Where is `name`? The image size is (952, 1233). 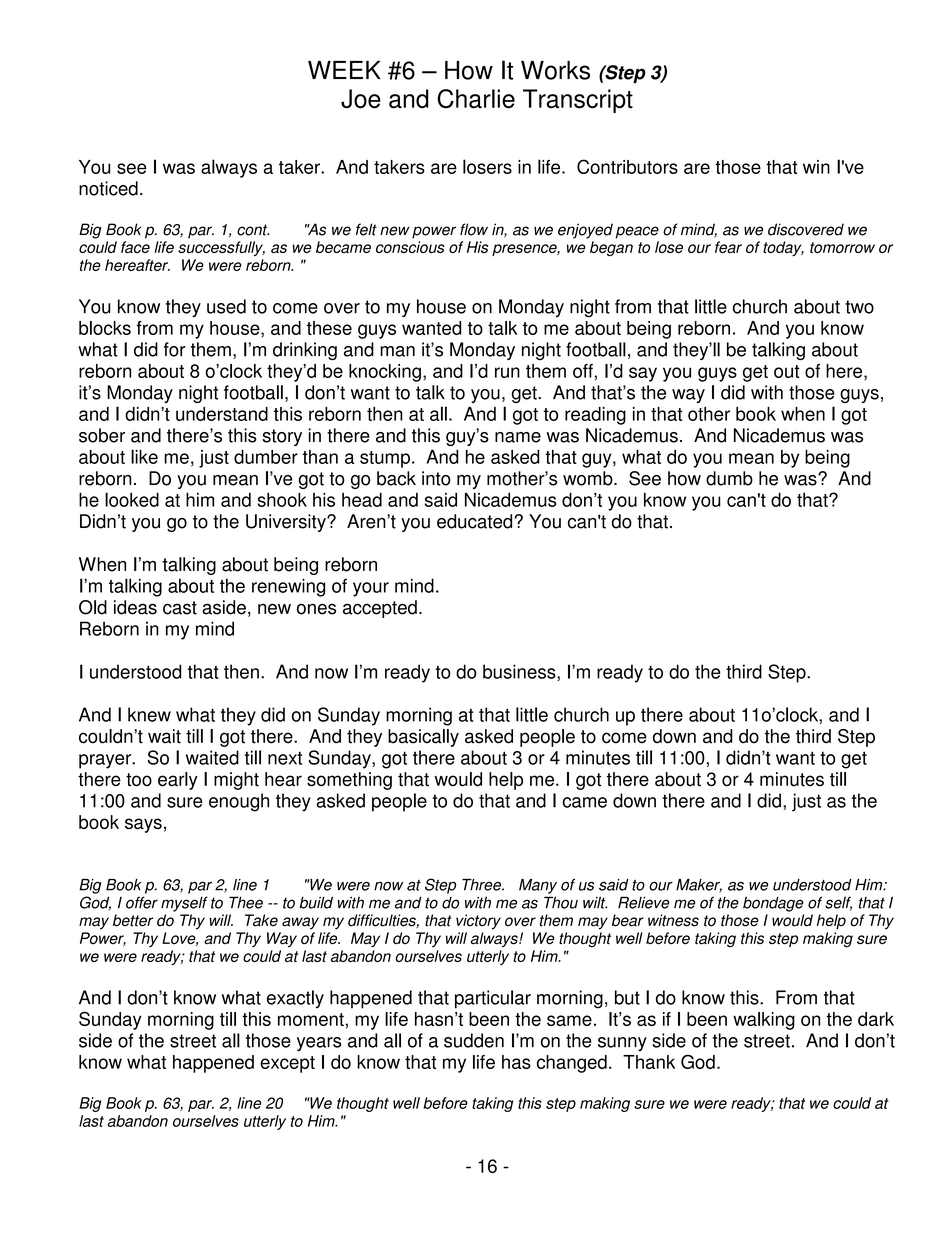 name is located at coordinates (518, 437).
